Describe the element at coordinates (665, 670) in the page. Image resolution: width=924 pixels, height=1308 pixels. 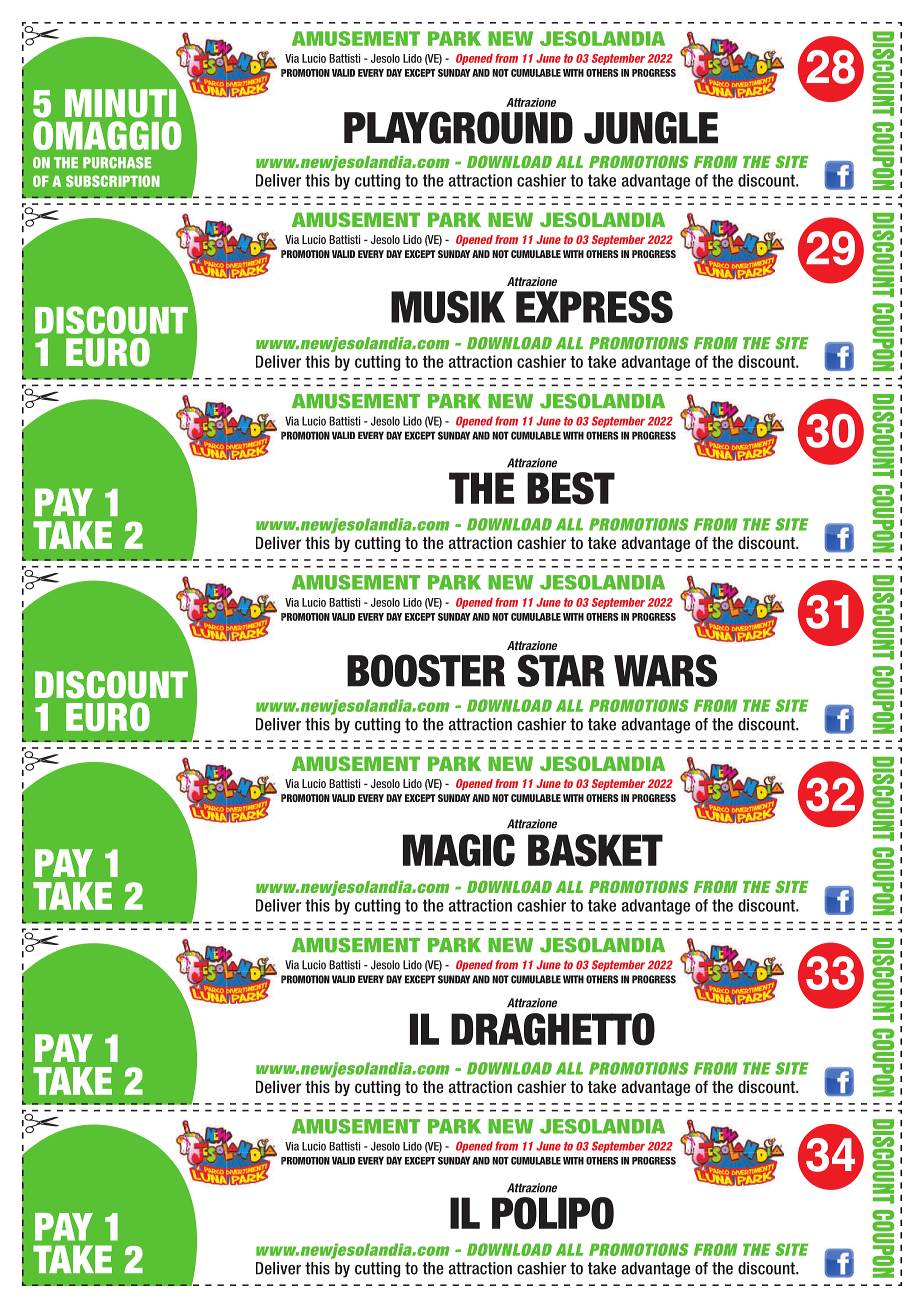
I see `WARS` at that location.
